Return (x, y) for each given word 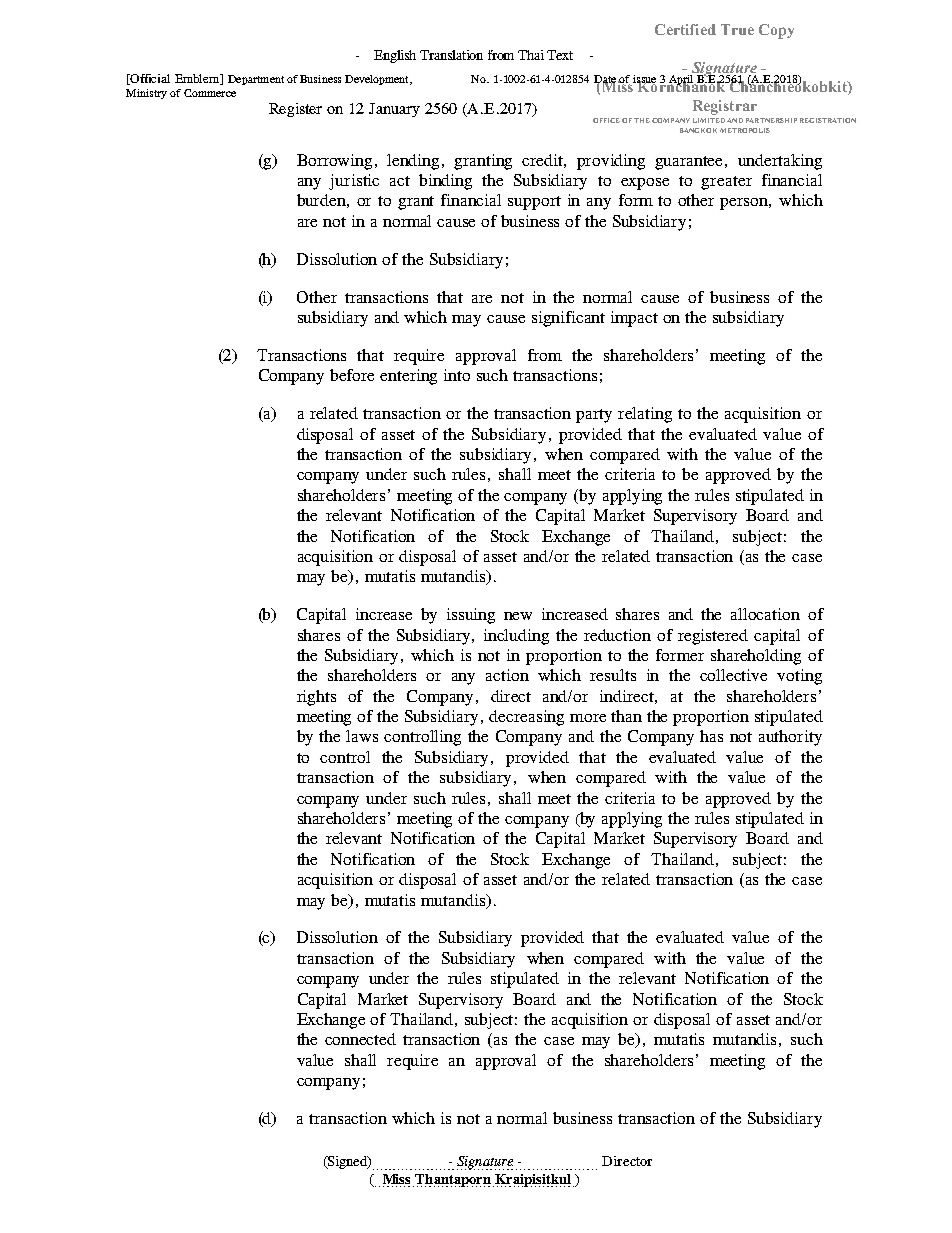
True (737, 29)
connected (360, 1039)
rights (316, 698)
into (457, 375)
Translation (451, 55)
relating (645, 415)
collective (733, 675)
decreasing (526, 718)
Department (256, 80)
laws (362, 736)
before (352, 375)
